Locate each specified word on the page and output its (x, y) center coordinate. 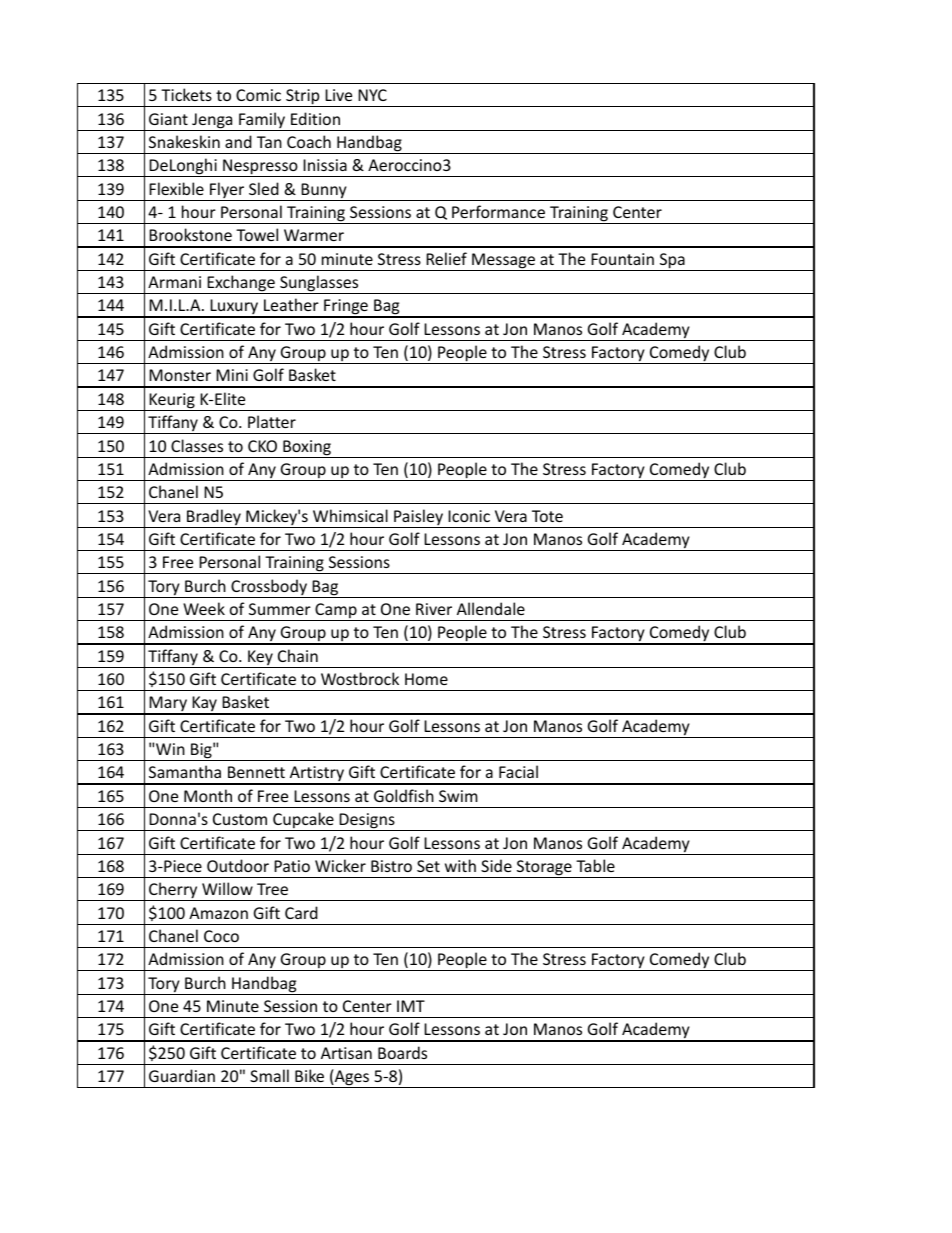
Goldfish (404, 795)
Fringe (346, 308)
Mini (232, 375)
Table (595, 865)
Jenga (212, 122)
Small (269, 1075)
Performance (498, 211)
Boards (402, 1052)
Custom (240, 819)
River (434, 609)
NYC (372, 95)
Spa (672, 262)
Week (204, 608)
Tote (547, 516)
